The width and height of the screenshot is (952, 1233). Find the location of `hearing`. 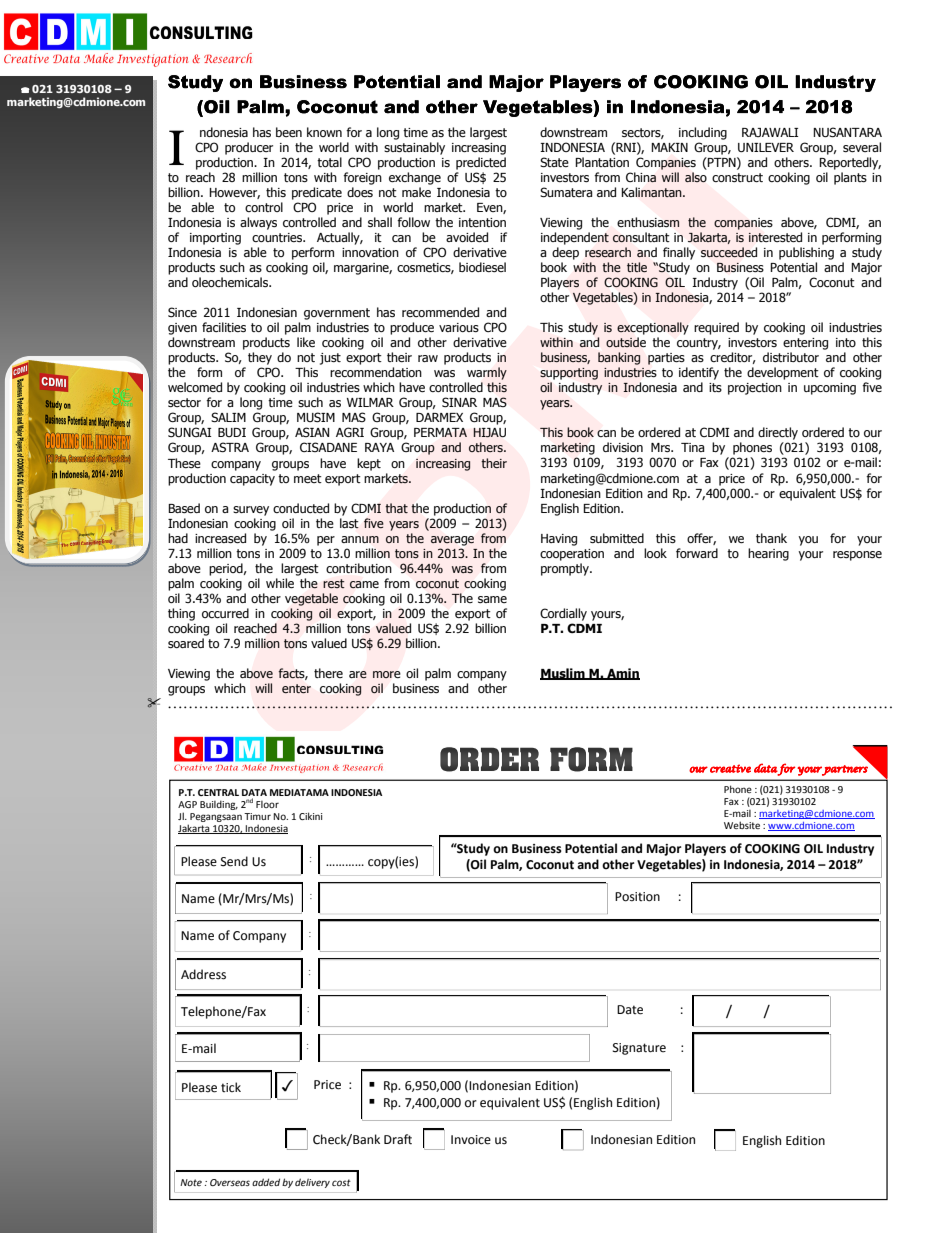

hearing is located at coordinates (768, 554).
